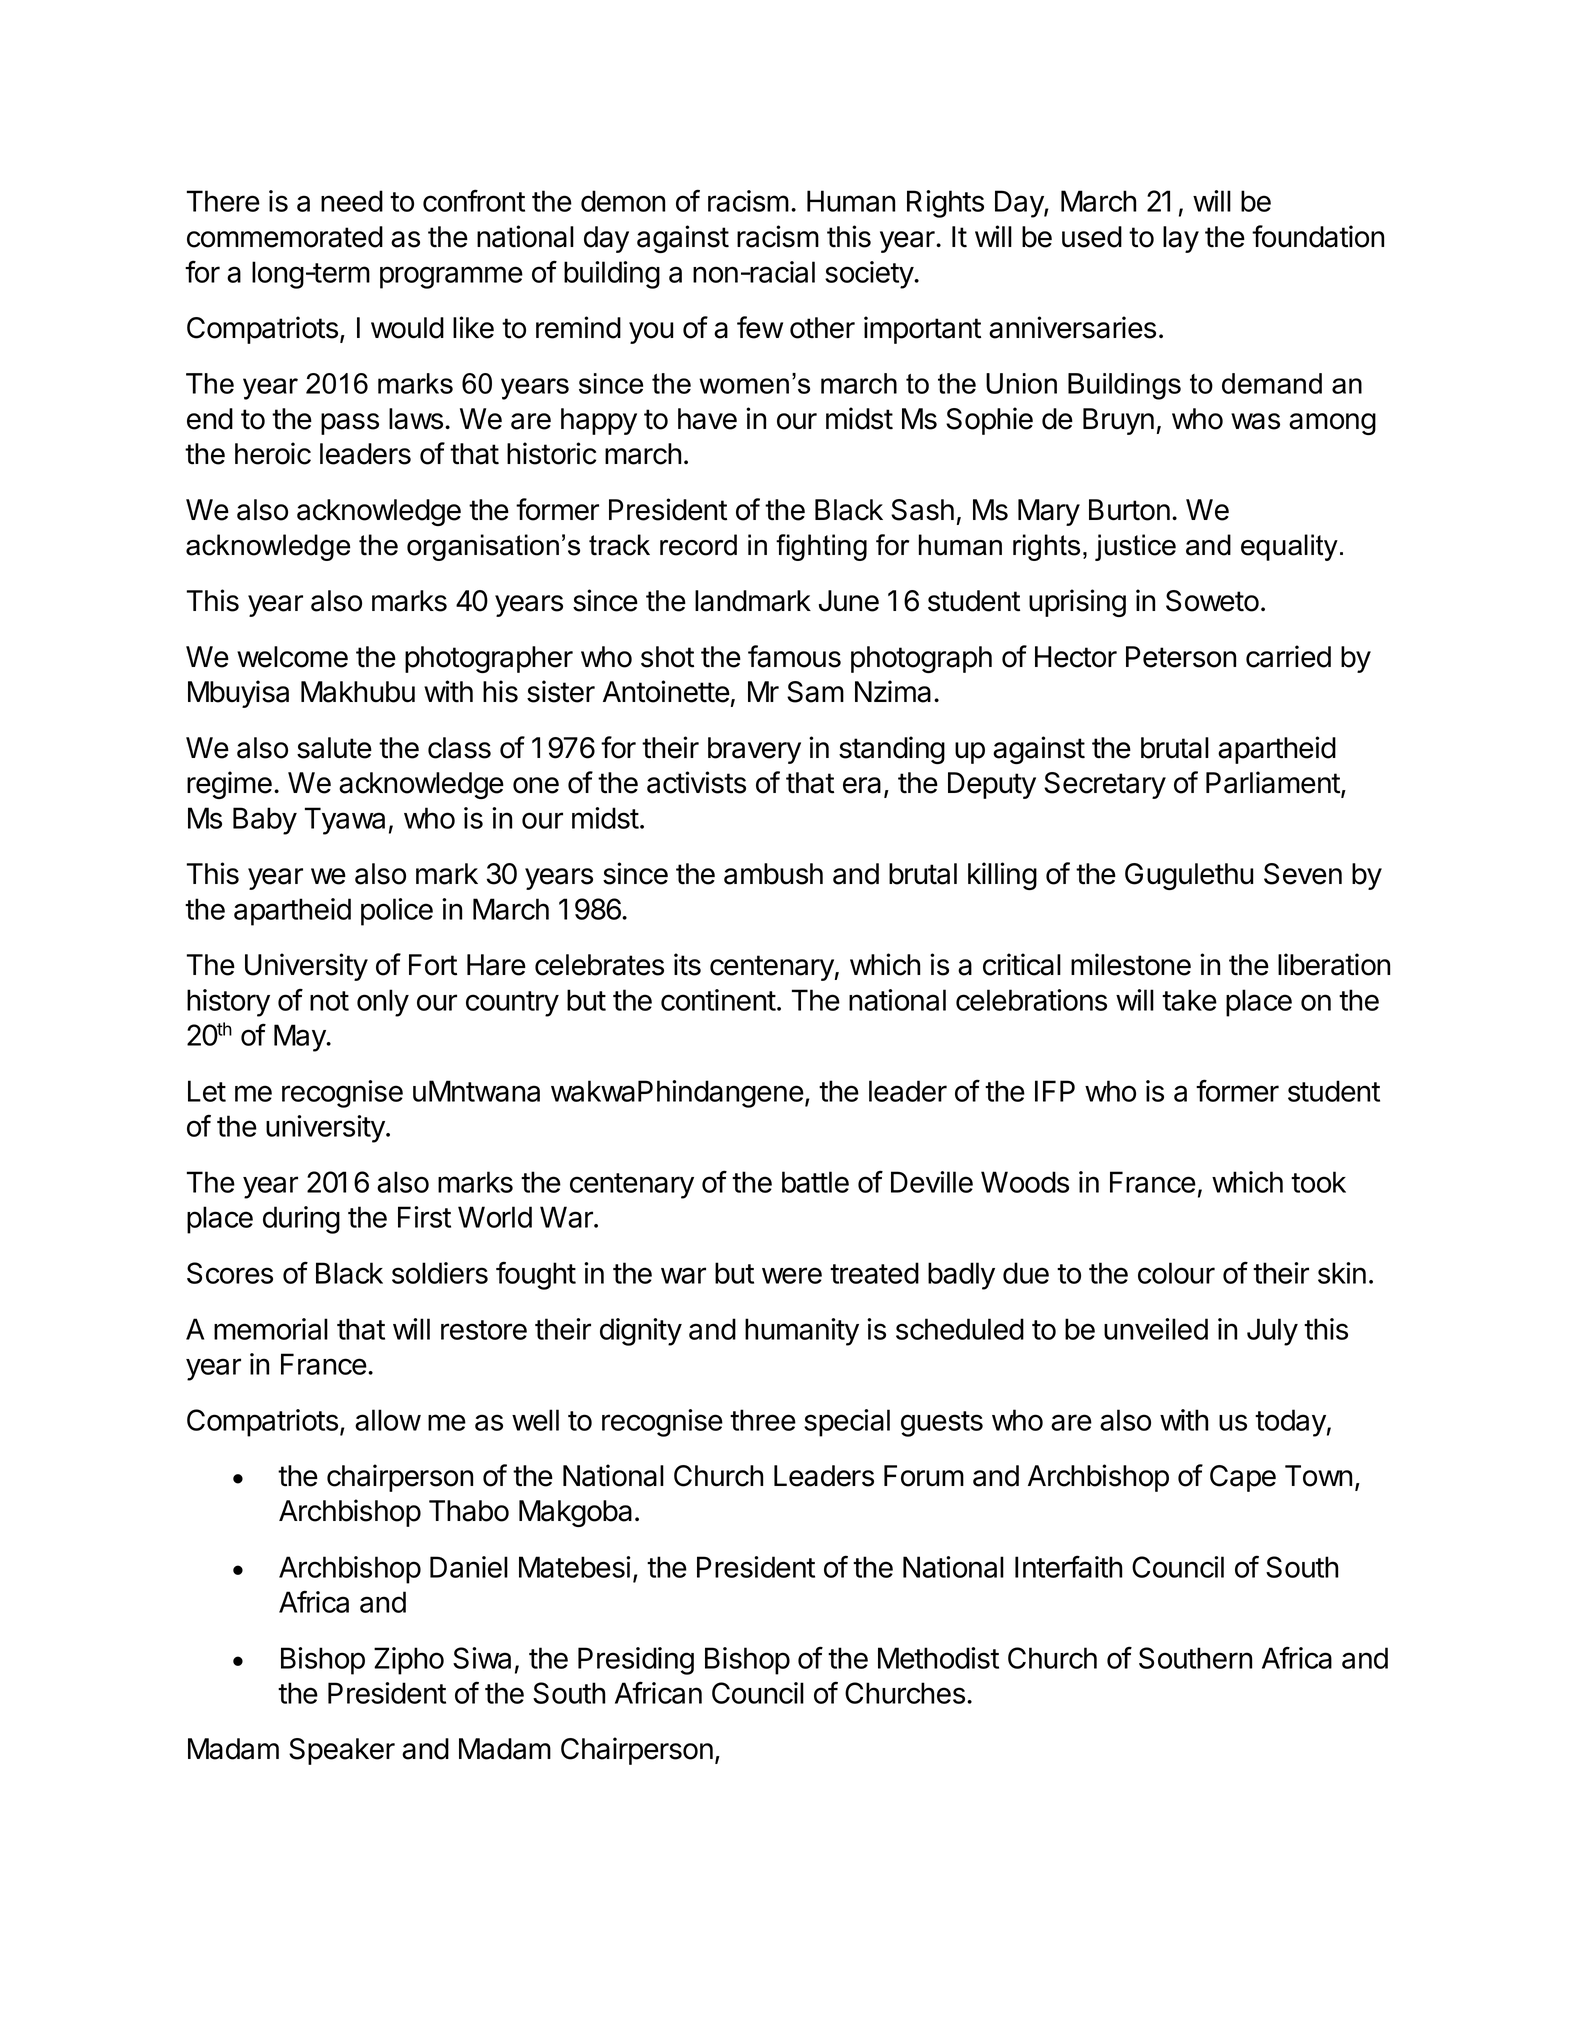 Image resolution: width=1578 pixels, height=2042 pixels. I want to click on lay, so click(1181, 239).
